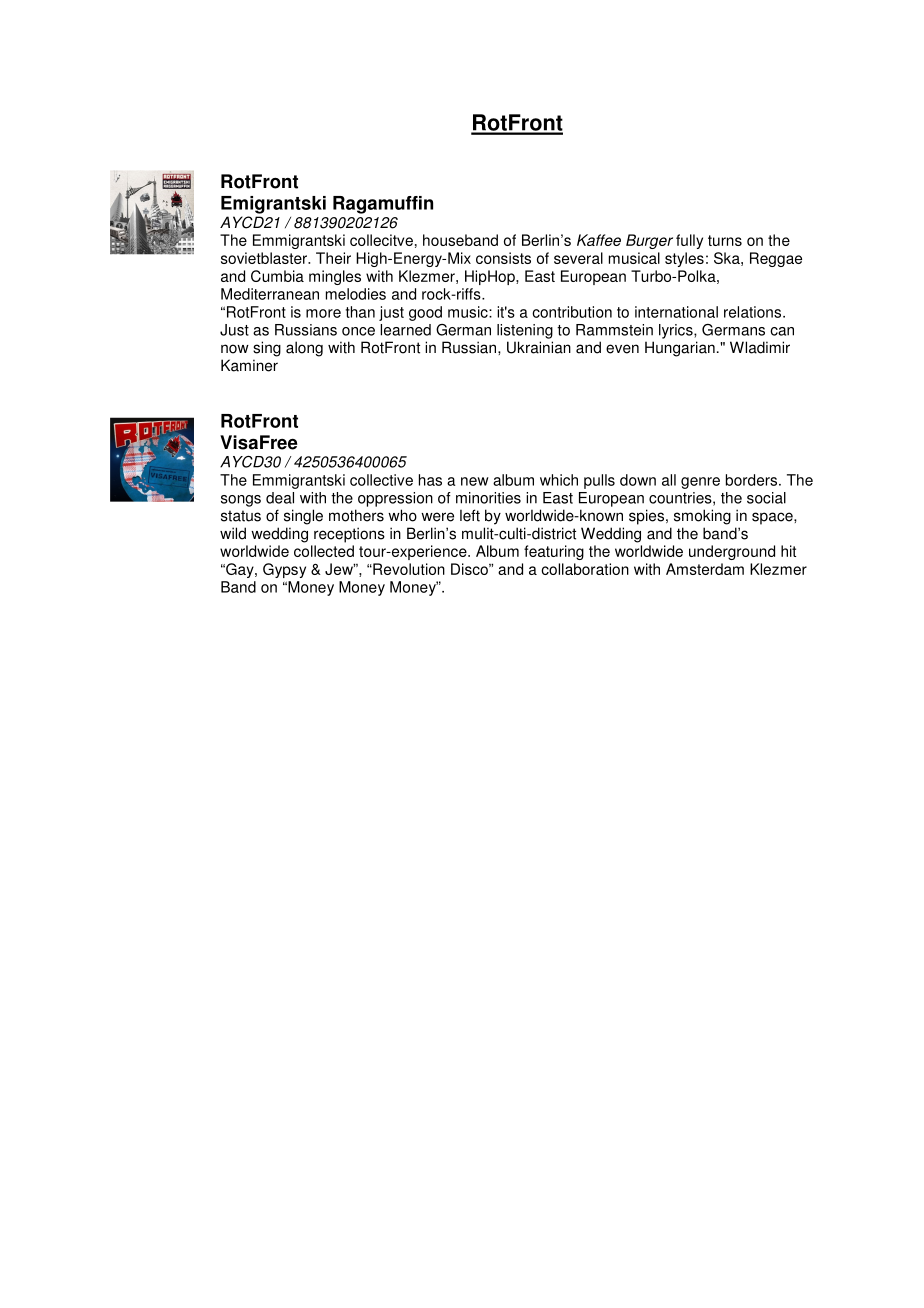 This image has height=1308, width=924. Describe the element at coordinates (680, 349) in the image. I see `Hungarian` at that location.
